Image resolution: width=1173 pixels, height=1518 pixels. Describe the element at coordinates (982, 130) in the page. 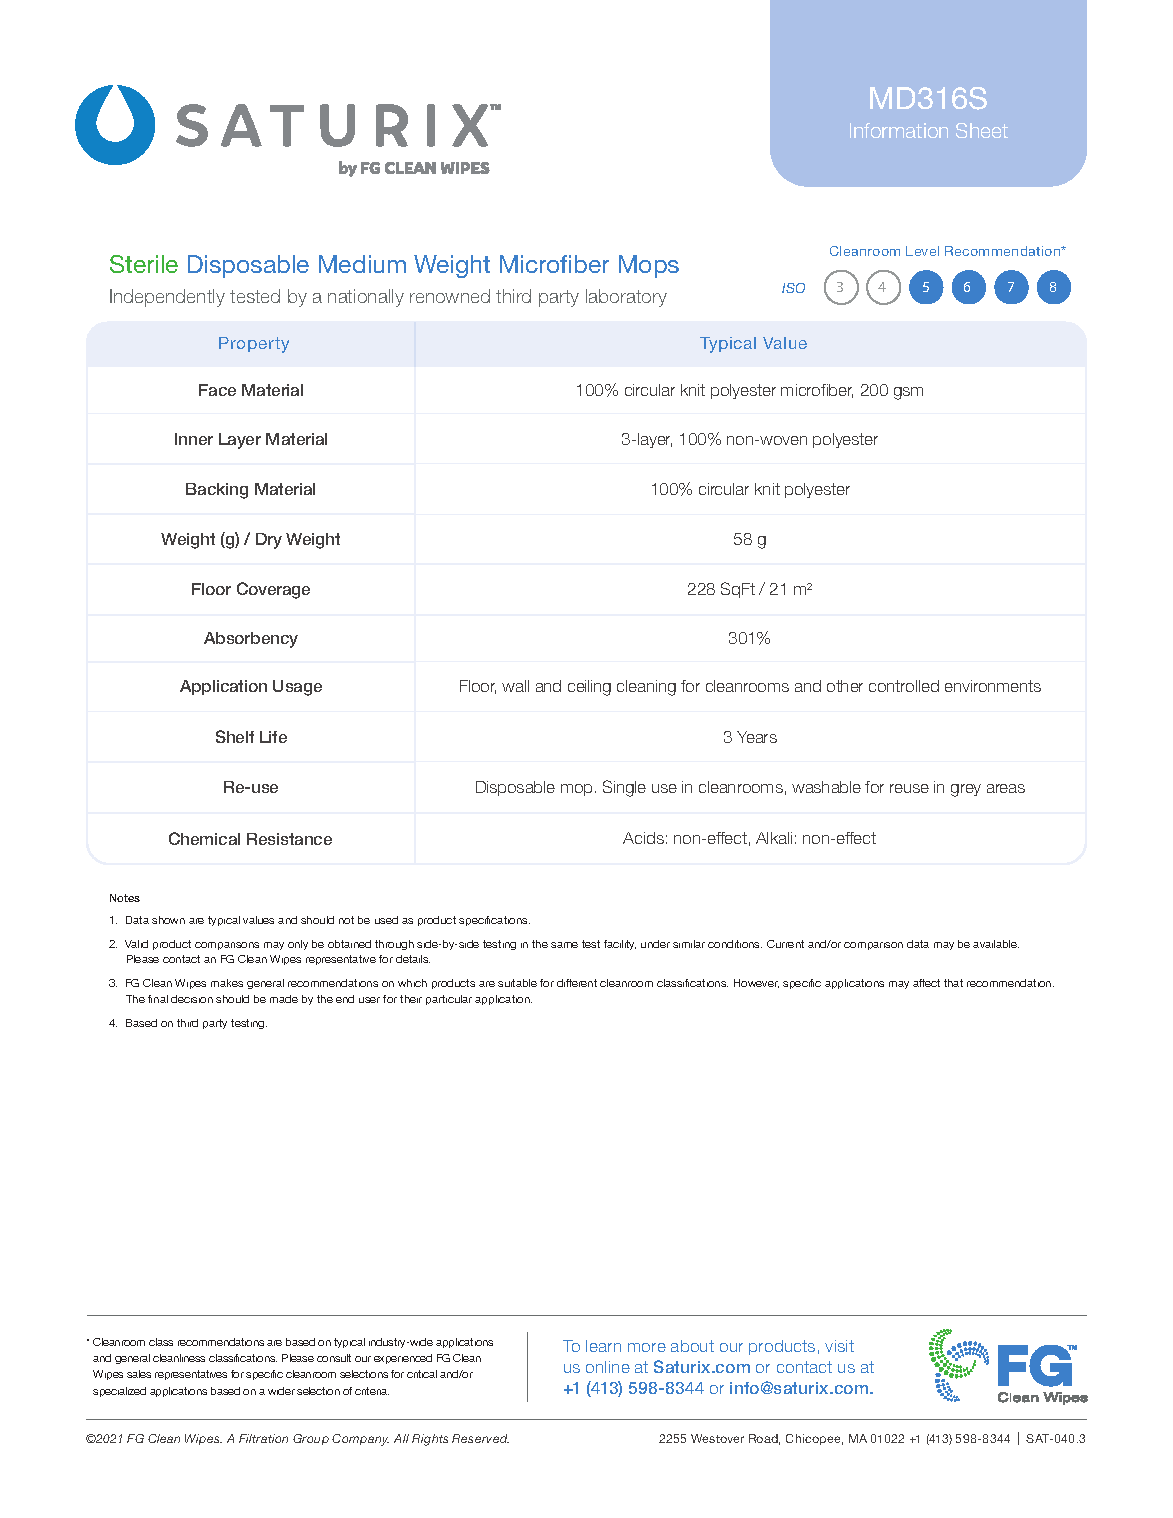

I see `Sheet` at that location.
